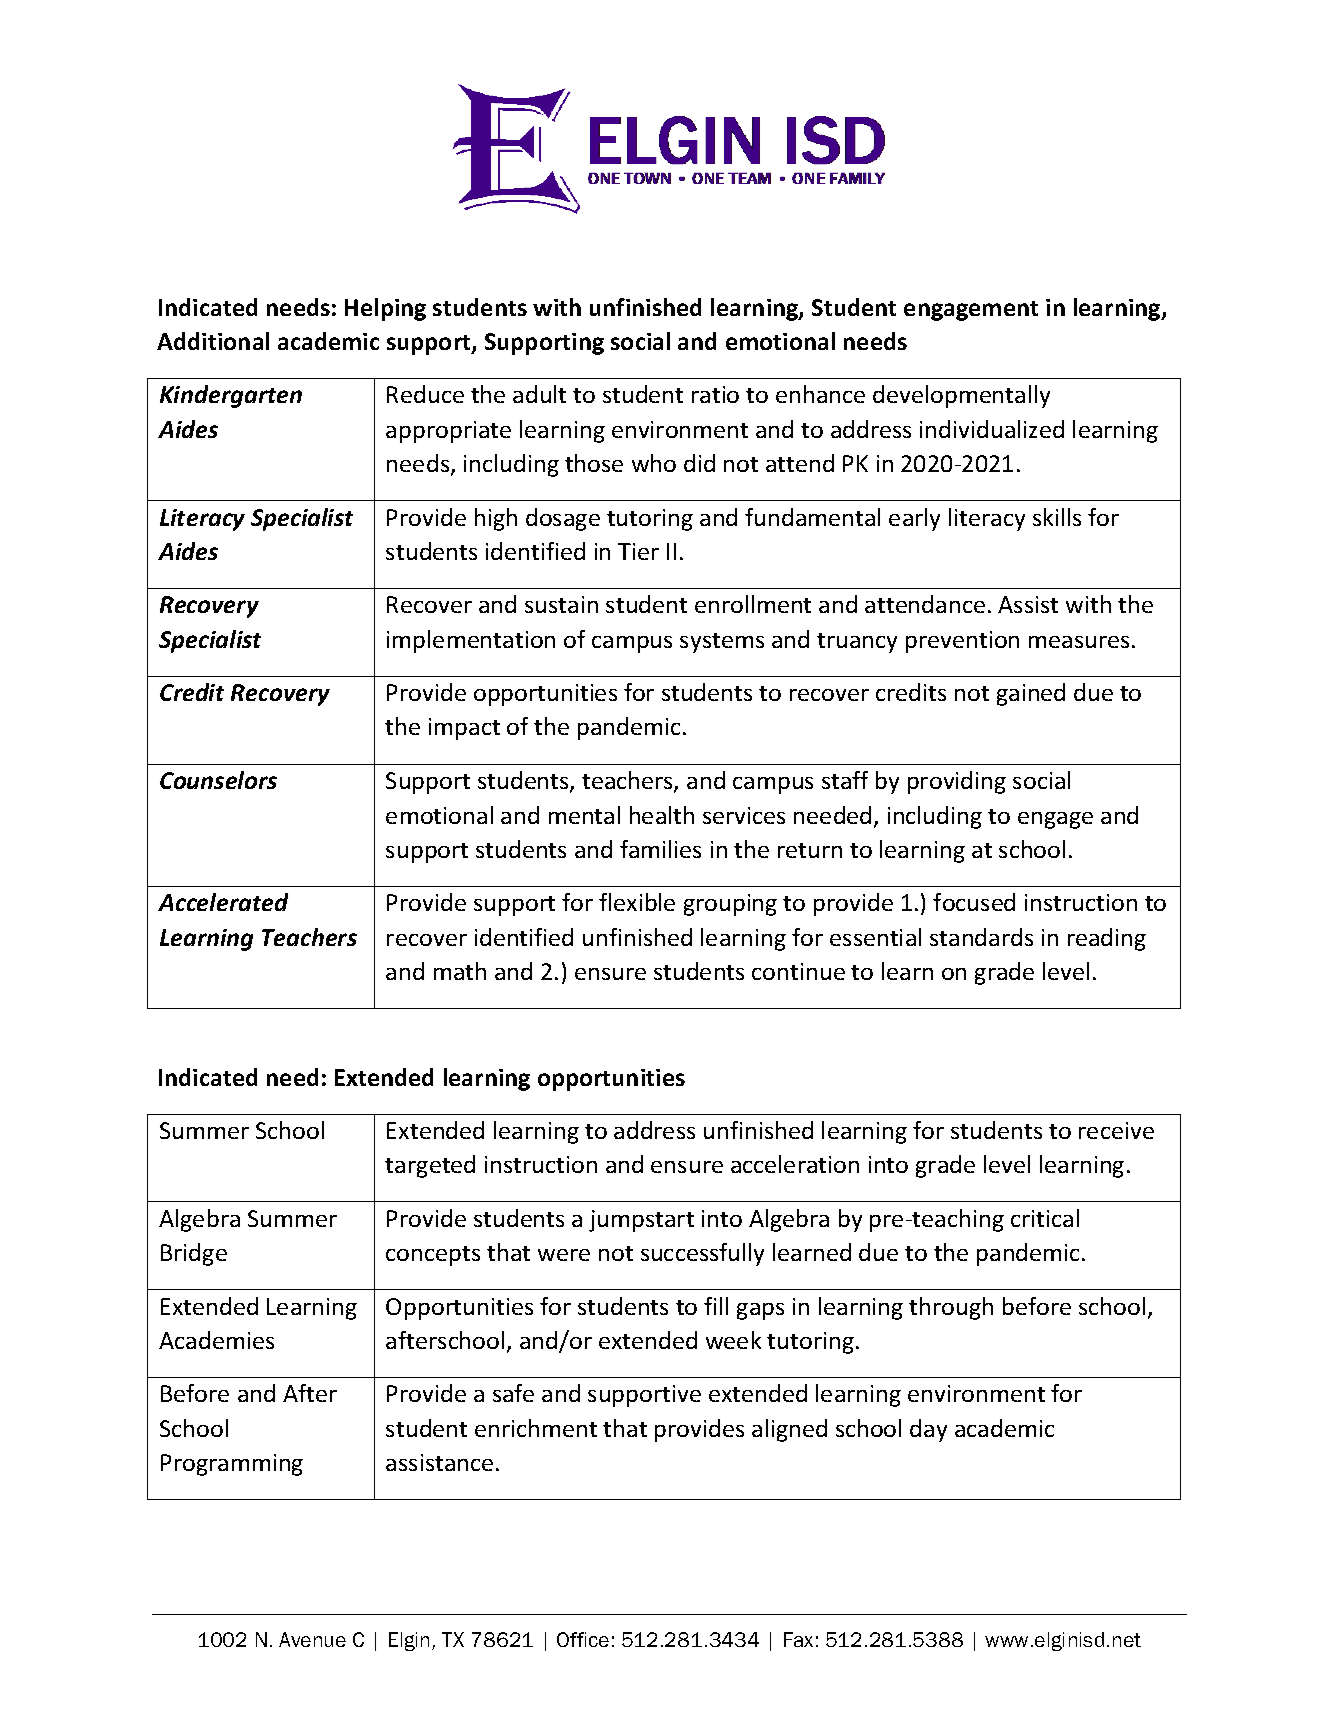 The height and width of the page is (1733, 1339). What do you see at coordinates (583, 1639) in the page?
I see `Office` at bounding box center [583, 1639].
